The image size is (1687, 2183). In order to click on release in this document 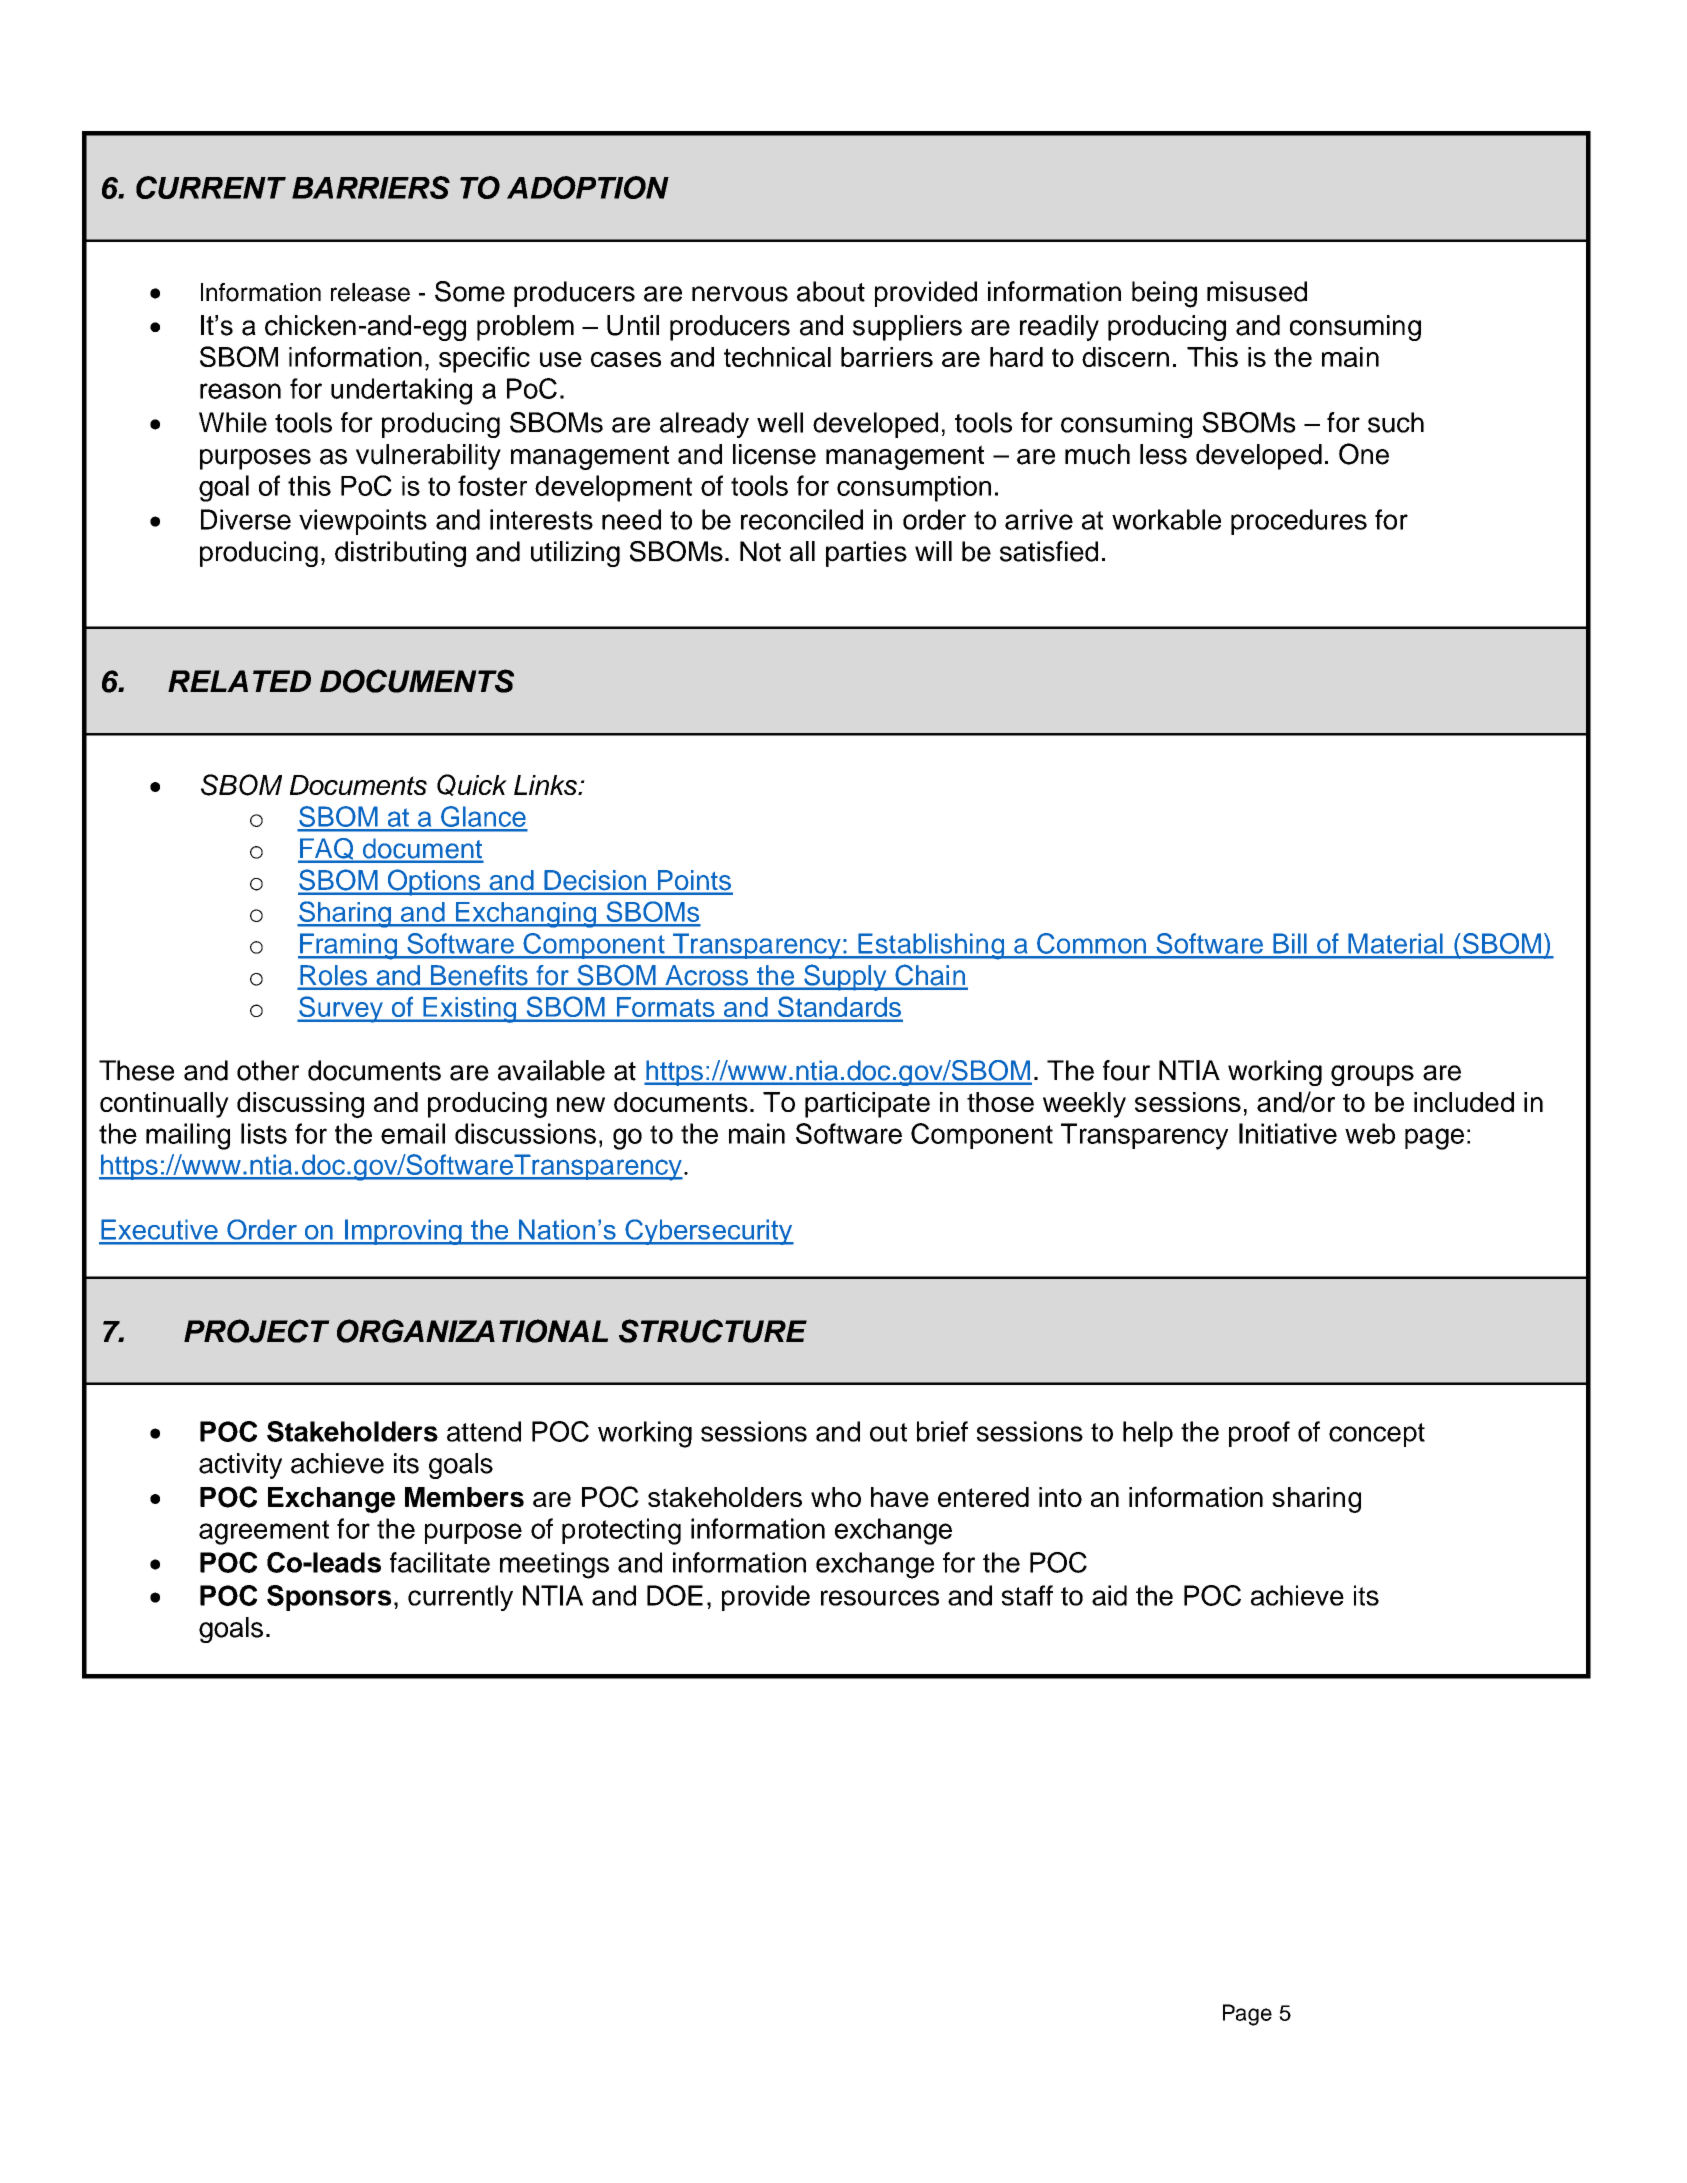, I will do `click(370, 292)`.
